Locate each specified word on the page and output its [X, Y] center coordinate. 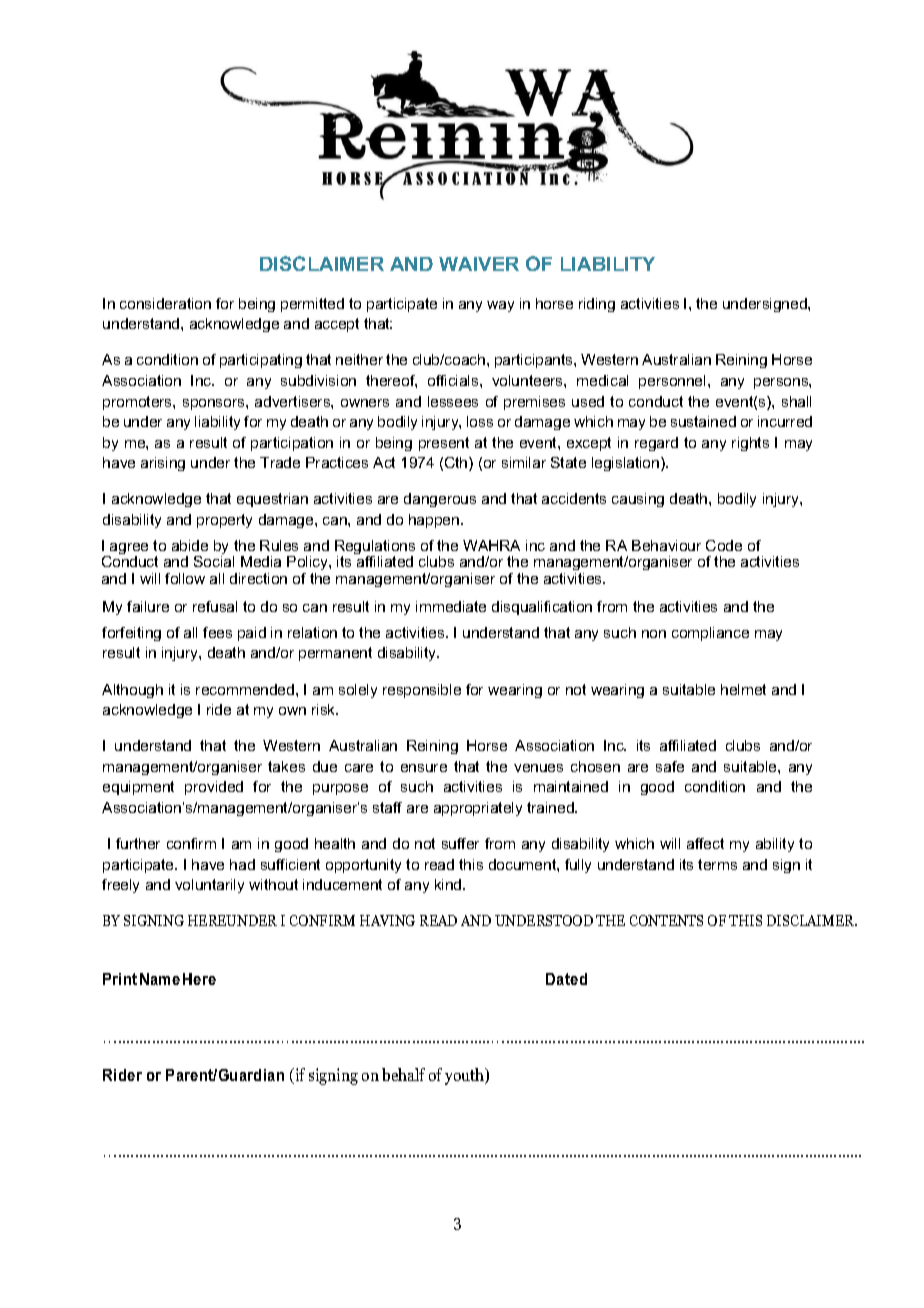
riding [597, 305]
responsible [422, 691]
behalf [403, 1074]
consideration [165, 303]
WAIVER [479, 264]
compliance [710, 634]
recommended [246, 689]
